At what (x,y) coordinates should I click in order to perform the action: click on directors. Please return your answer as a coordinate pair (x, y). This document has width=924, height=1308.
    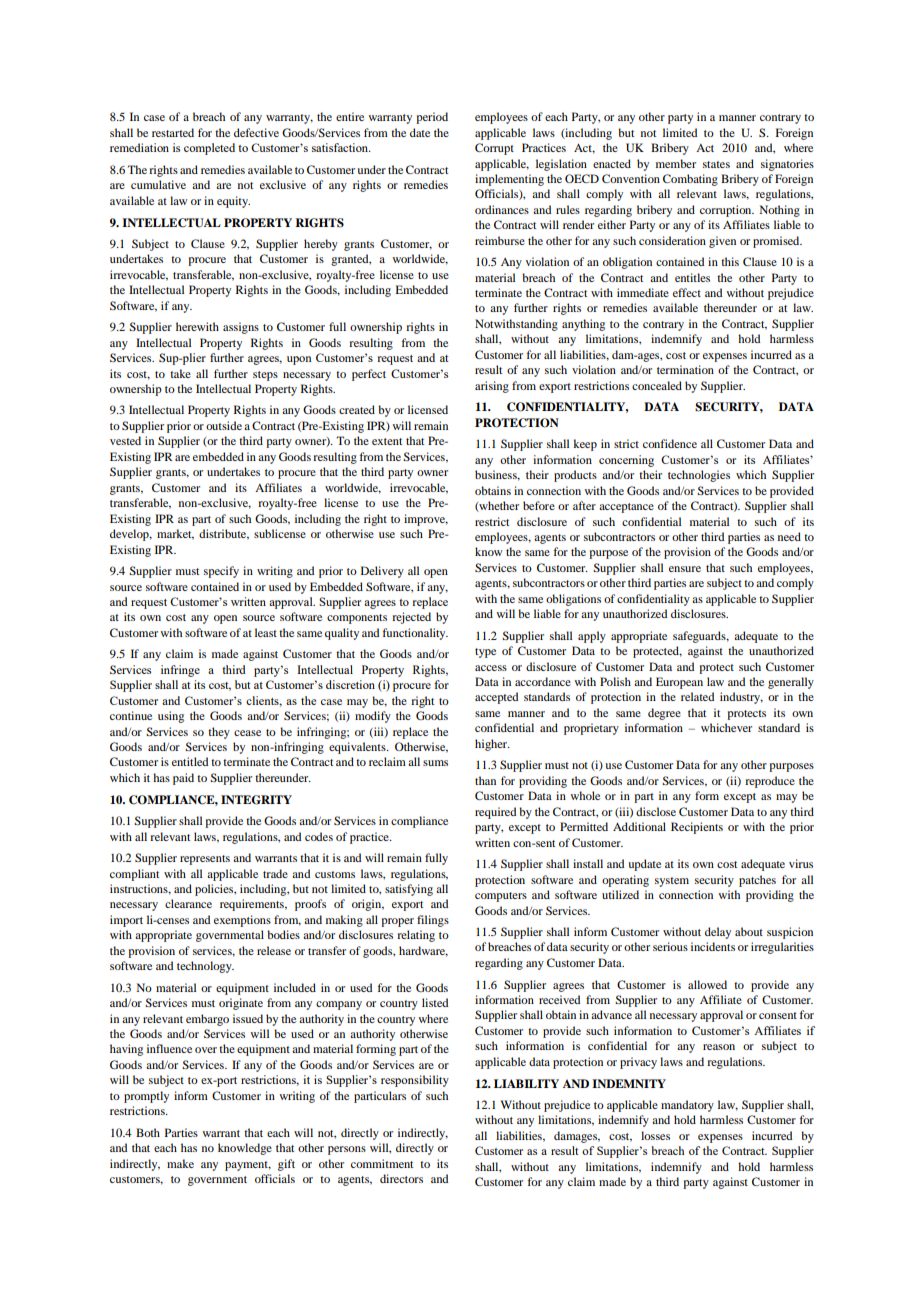
    Looking at the image, I should click on (401, 1178).
